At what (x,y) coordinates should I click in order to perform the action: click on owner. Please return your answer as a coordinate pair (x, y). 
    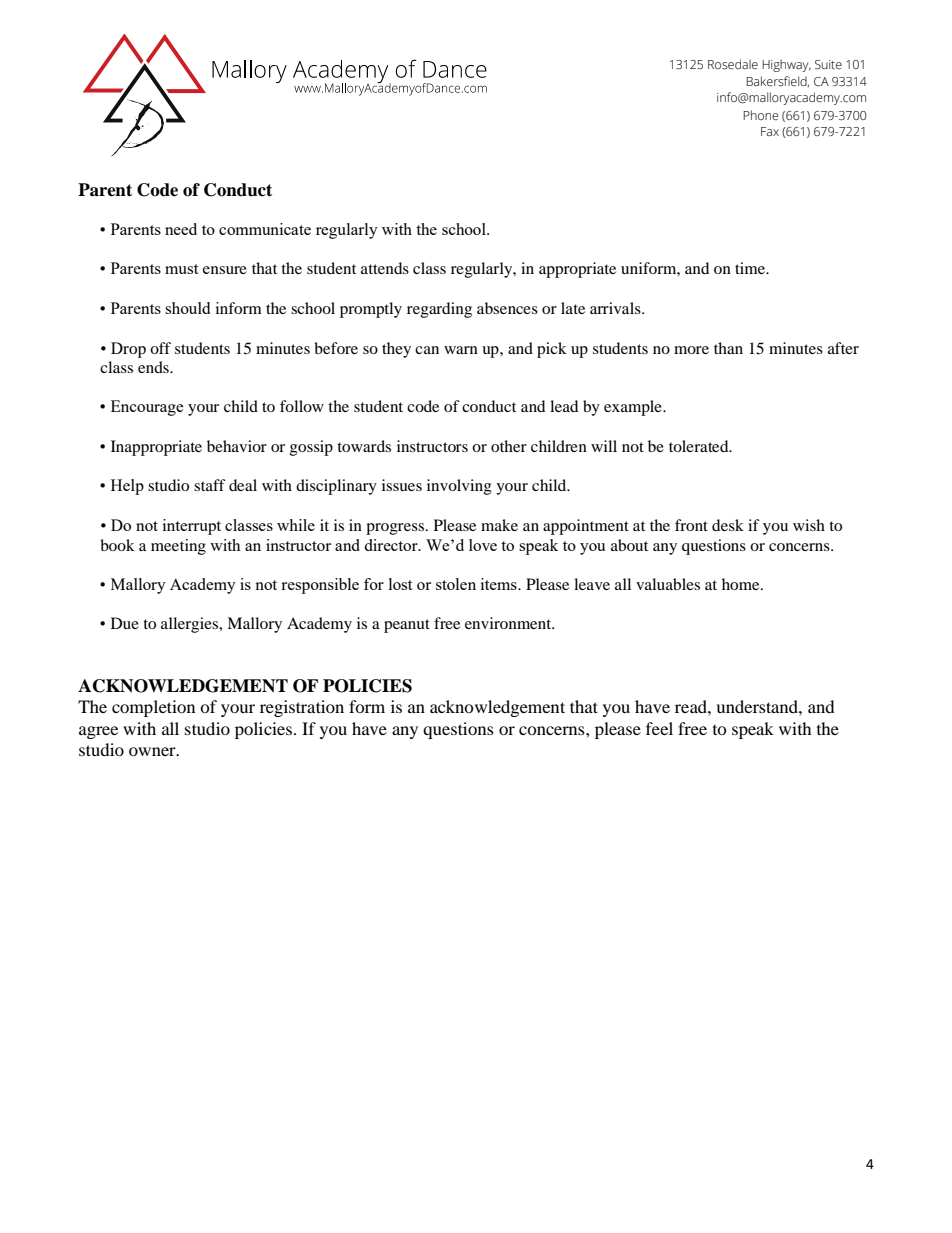
    Looking at the image, I should click on (153, 751).
